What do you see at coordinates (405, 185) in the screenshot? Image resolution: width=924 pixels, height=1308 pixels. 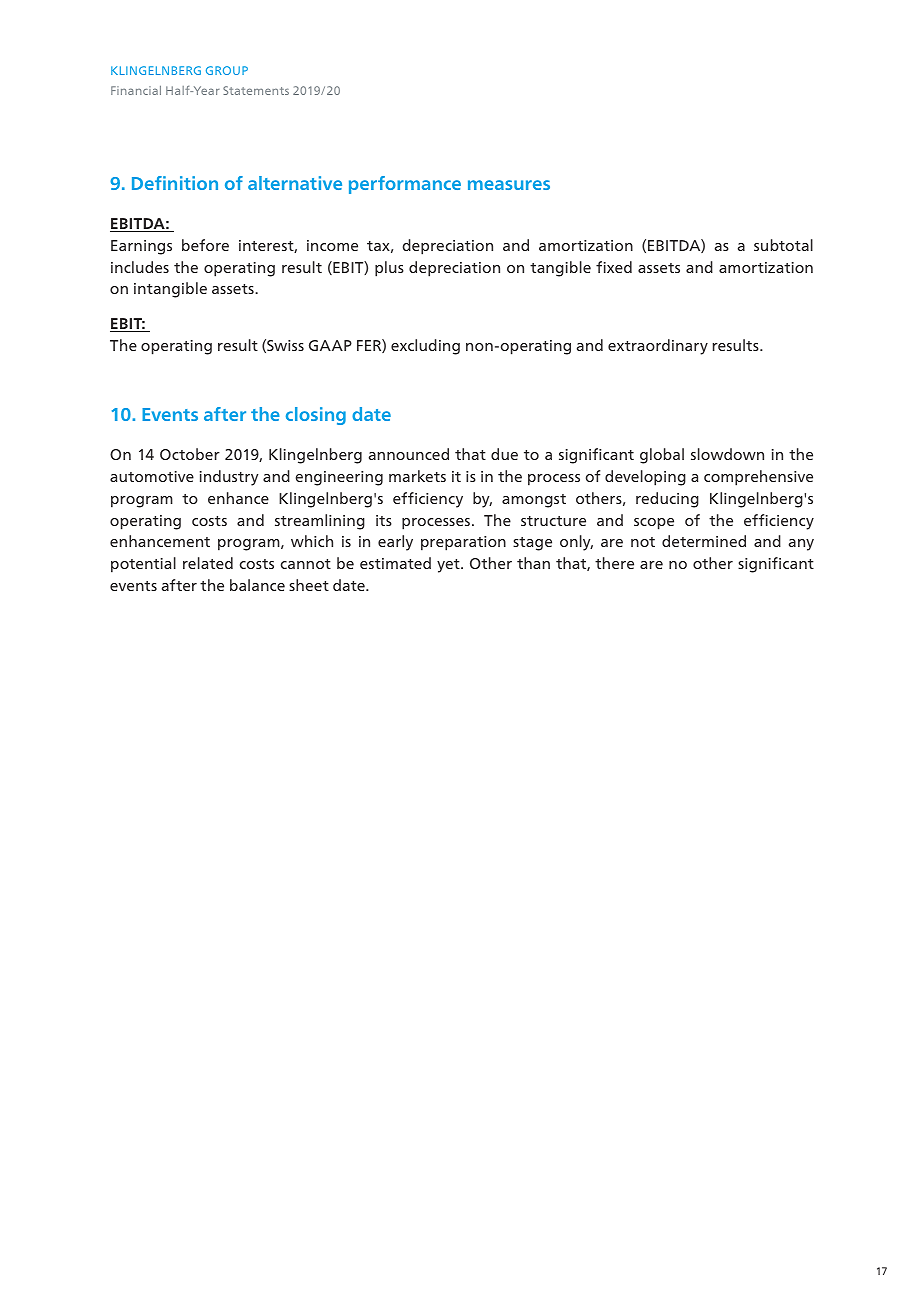 I see `performance` at bounding box center [405, 185].
